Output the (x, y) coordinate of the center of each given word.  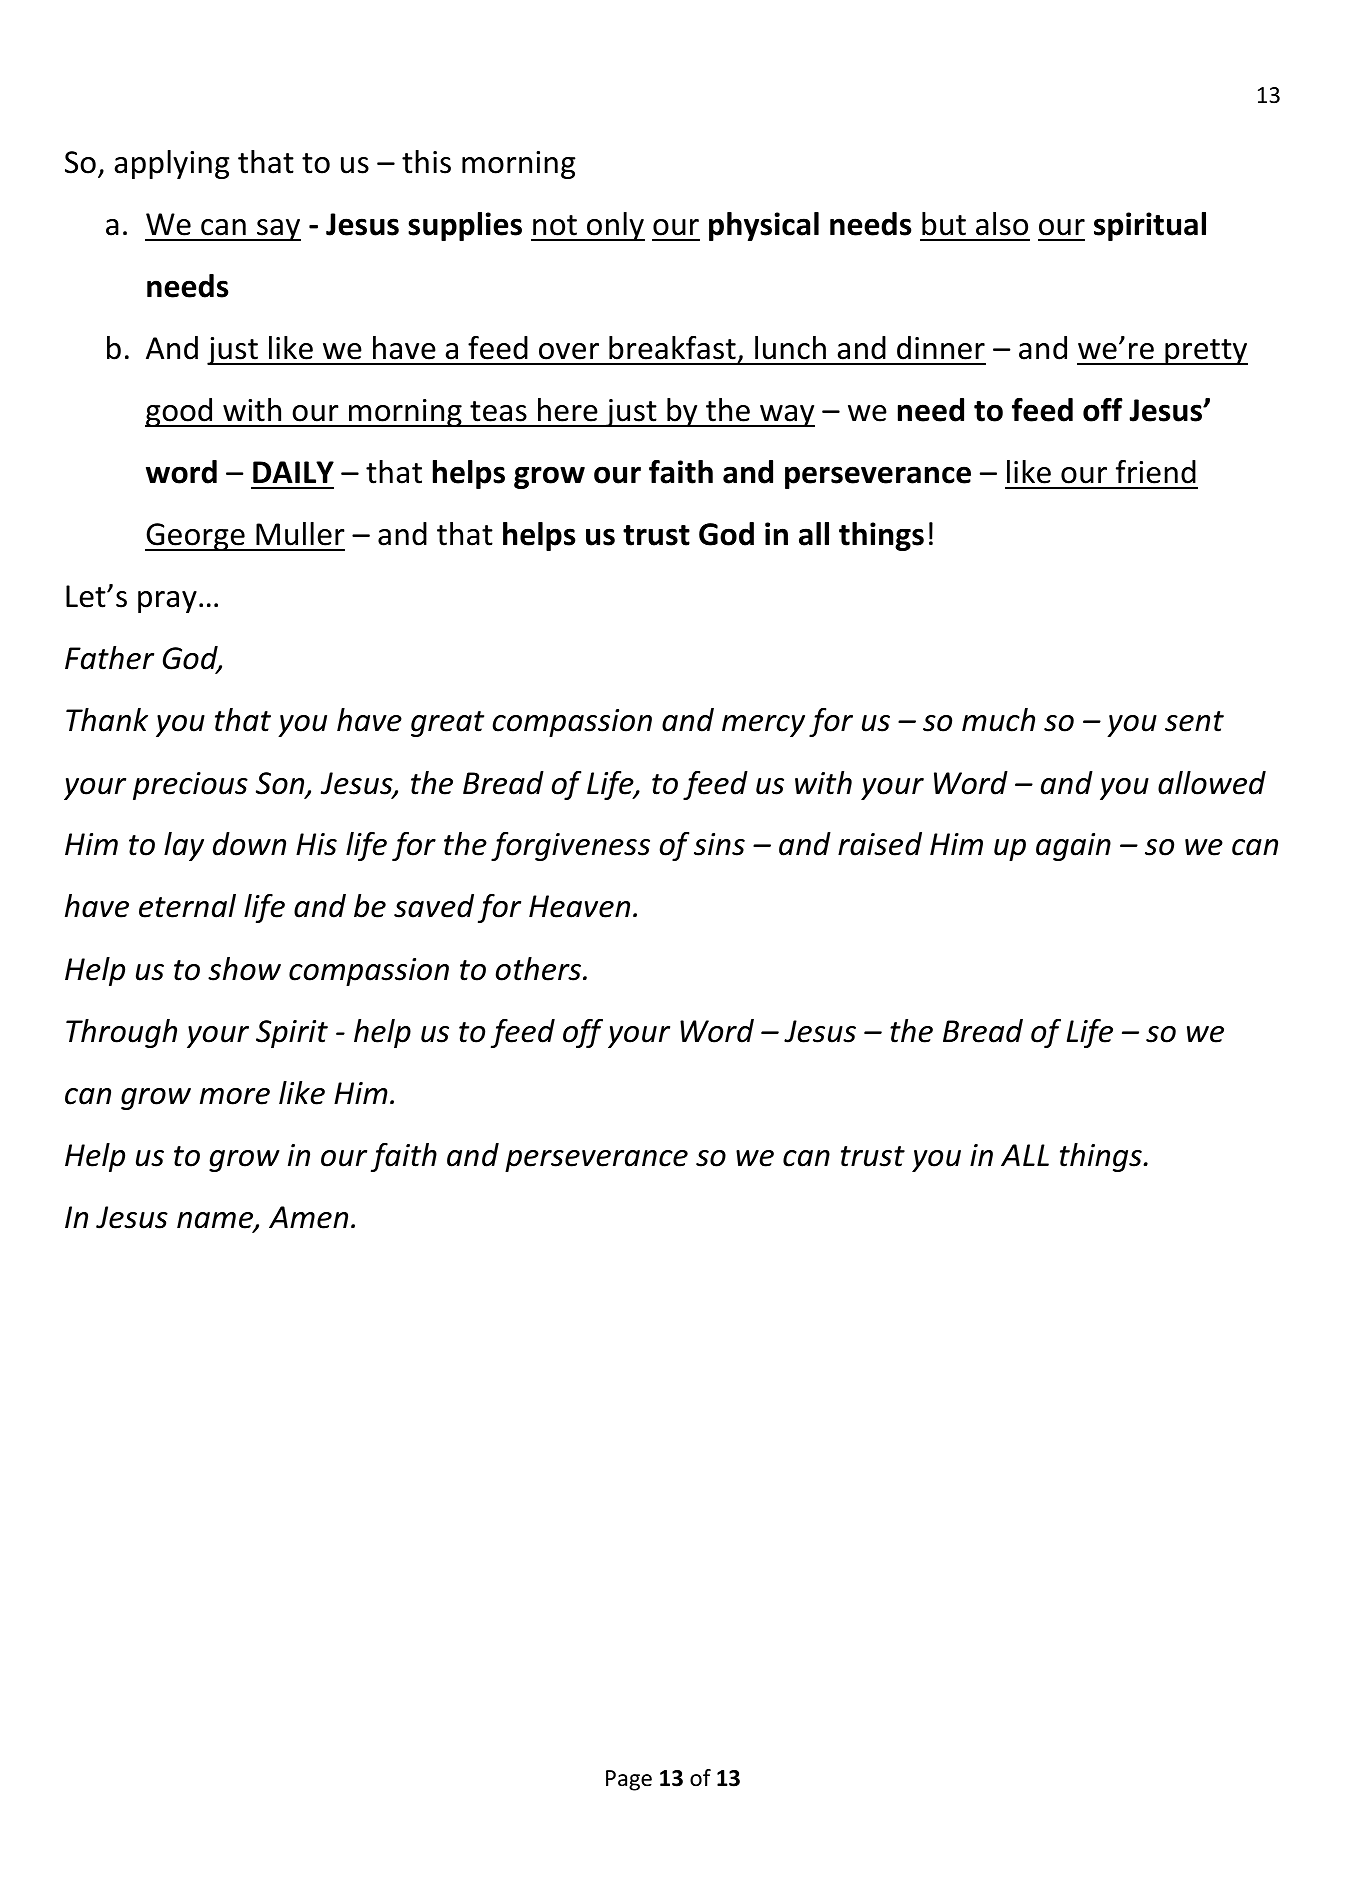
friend (1156, 472)
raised (880, 844)
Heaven (579, 906)
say (278, 230)
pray (167, 602)
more (235, 1096)
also (1002, 224)
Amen (308, 1217)
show (244, 969)
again (1073, 847)
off (583, 1033)
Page (629, 1780)
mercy (763, 726)
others (540, 969)
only (615, 226)
